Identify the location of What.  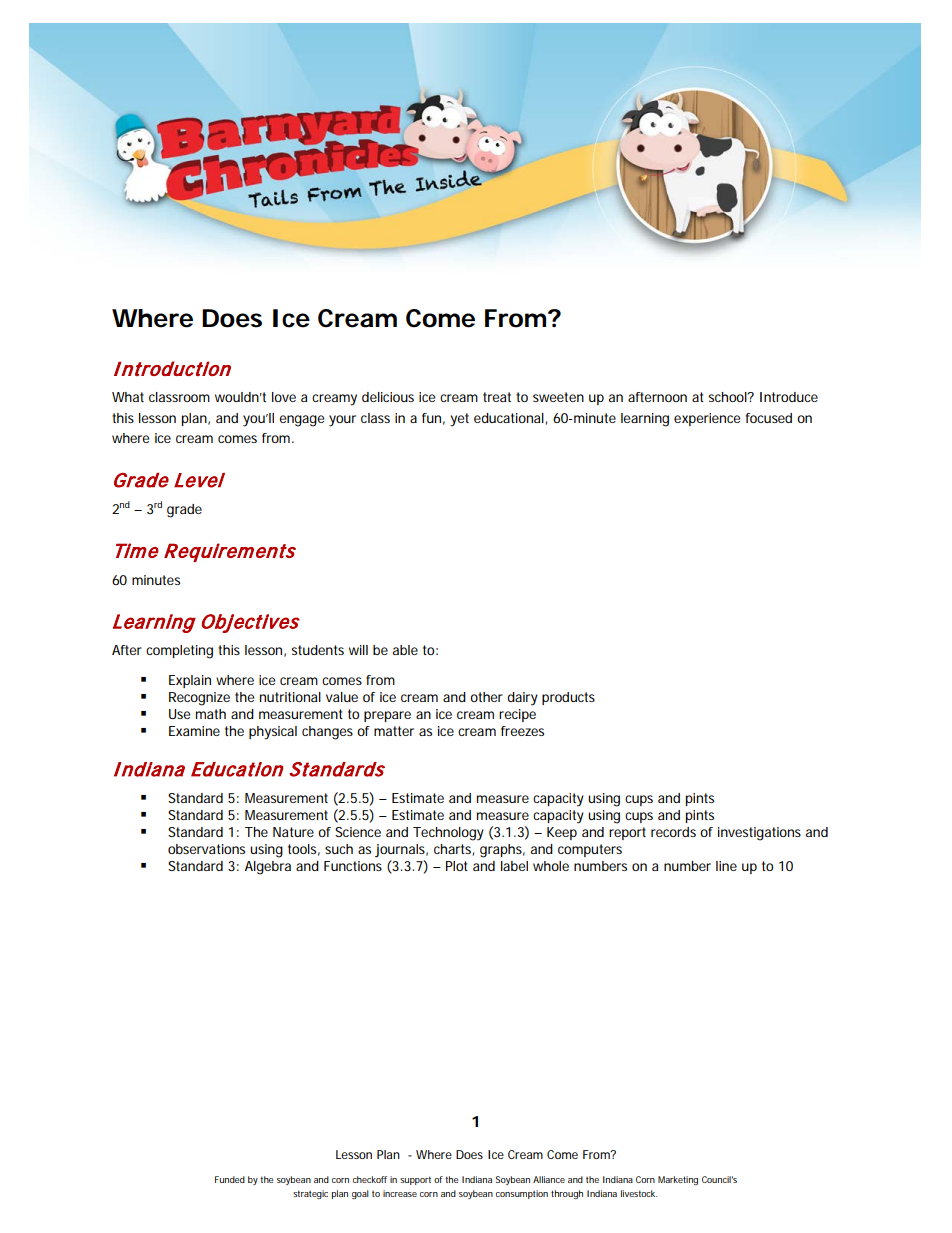
(128, 397).
